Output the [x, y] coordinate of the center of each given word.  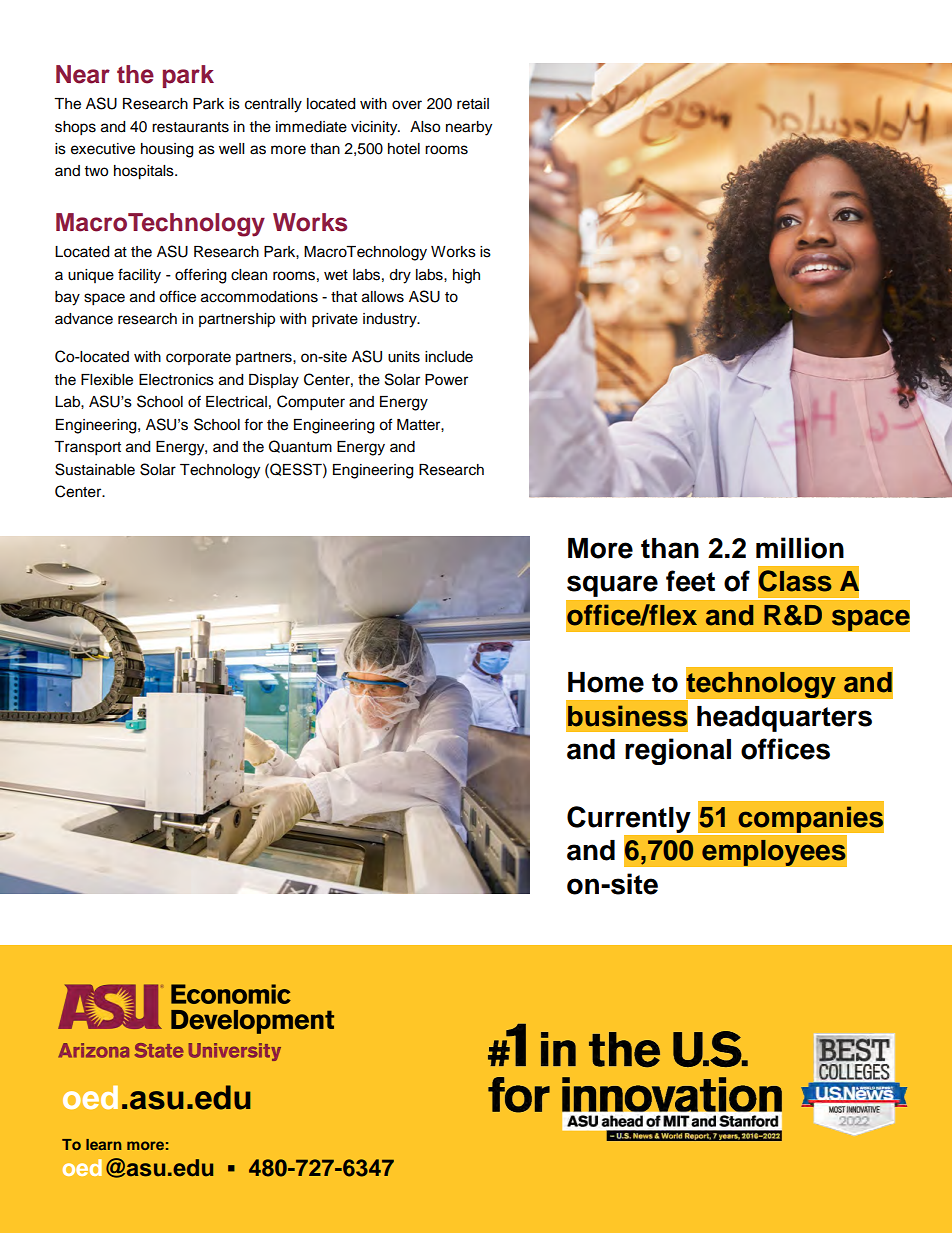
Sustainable [95, 469]
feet [690, 581]
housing [167, 150]
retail [473, 104]
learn [104, 1144]
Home [606, 682]
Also [425, 127]
